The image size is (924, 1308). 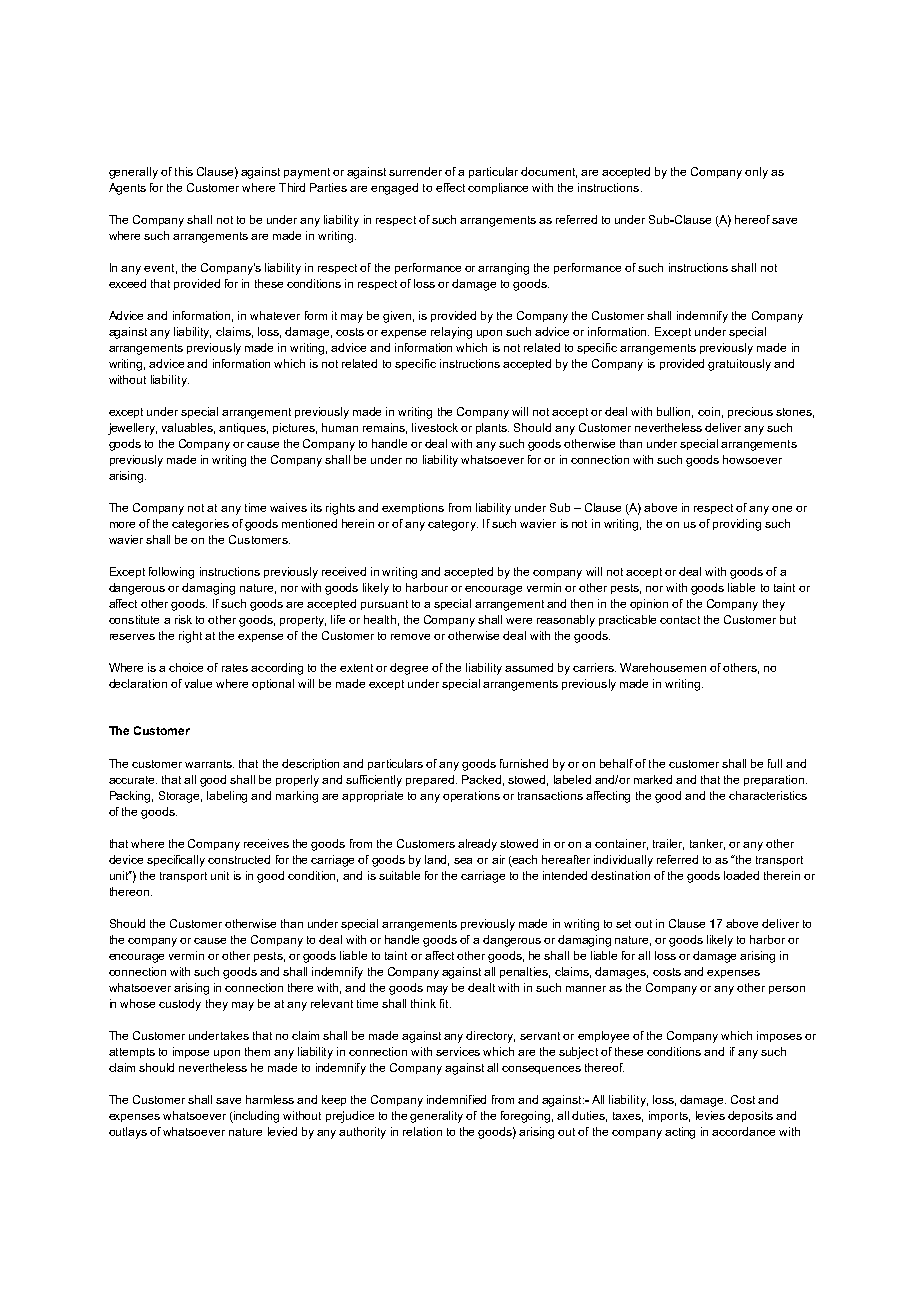 I want to click on choice, so click(x=186, y=667).
